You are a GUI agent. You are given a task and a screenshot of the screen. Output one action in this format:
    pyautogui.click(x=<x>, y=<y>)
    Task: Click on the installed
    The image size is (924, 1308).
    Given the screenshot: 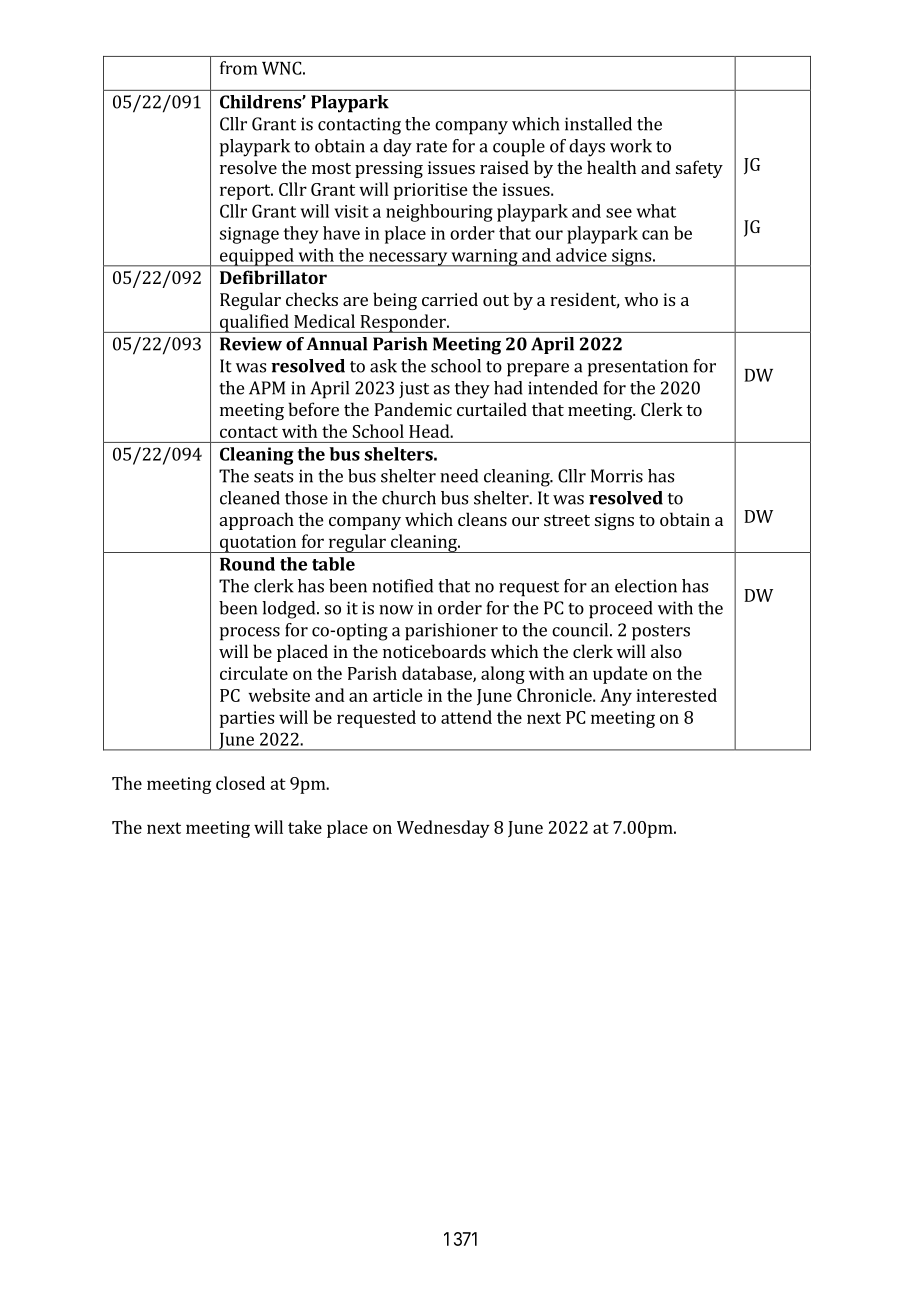 What is the action you would take?
    pyautogui.click(x=598, y=124)
